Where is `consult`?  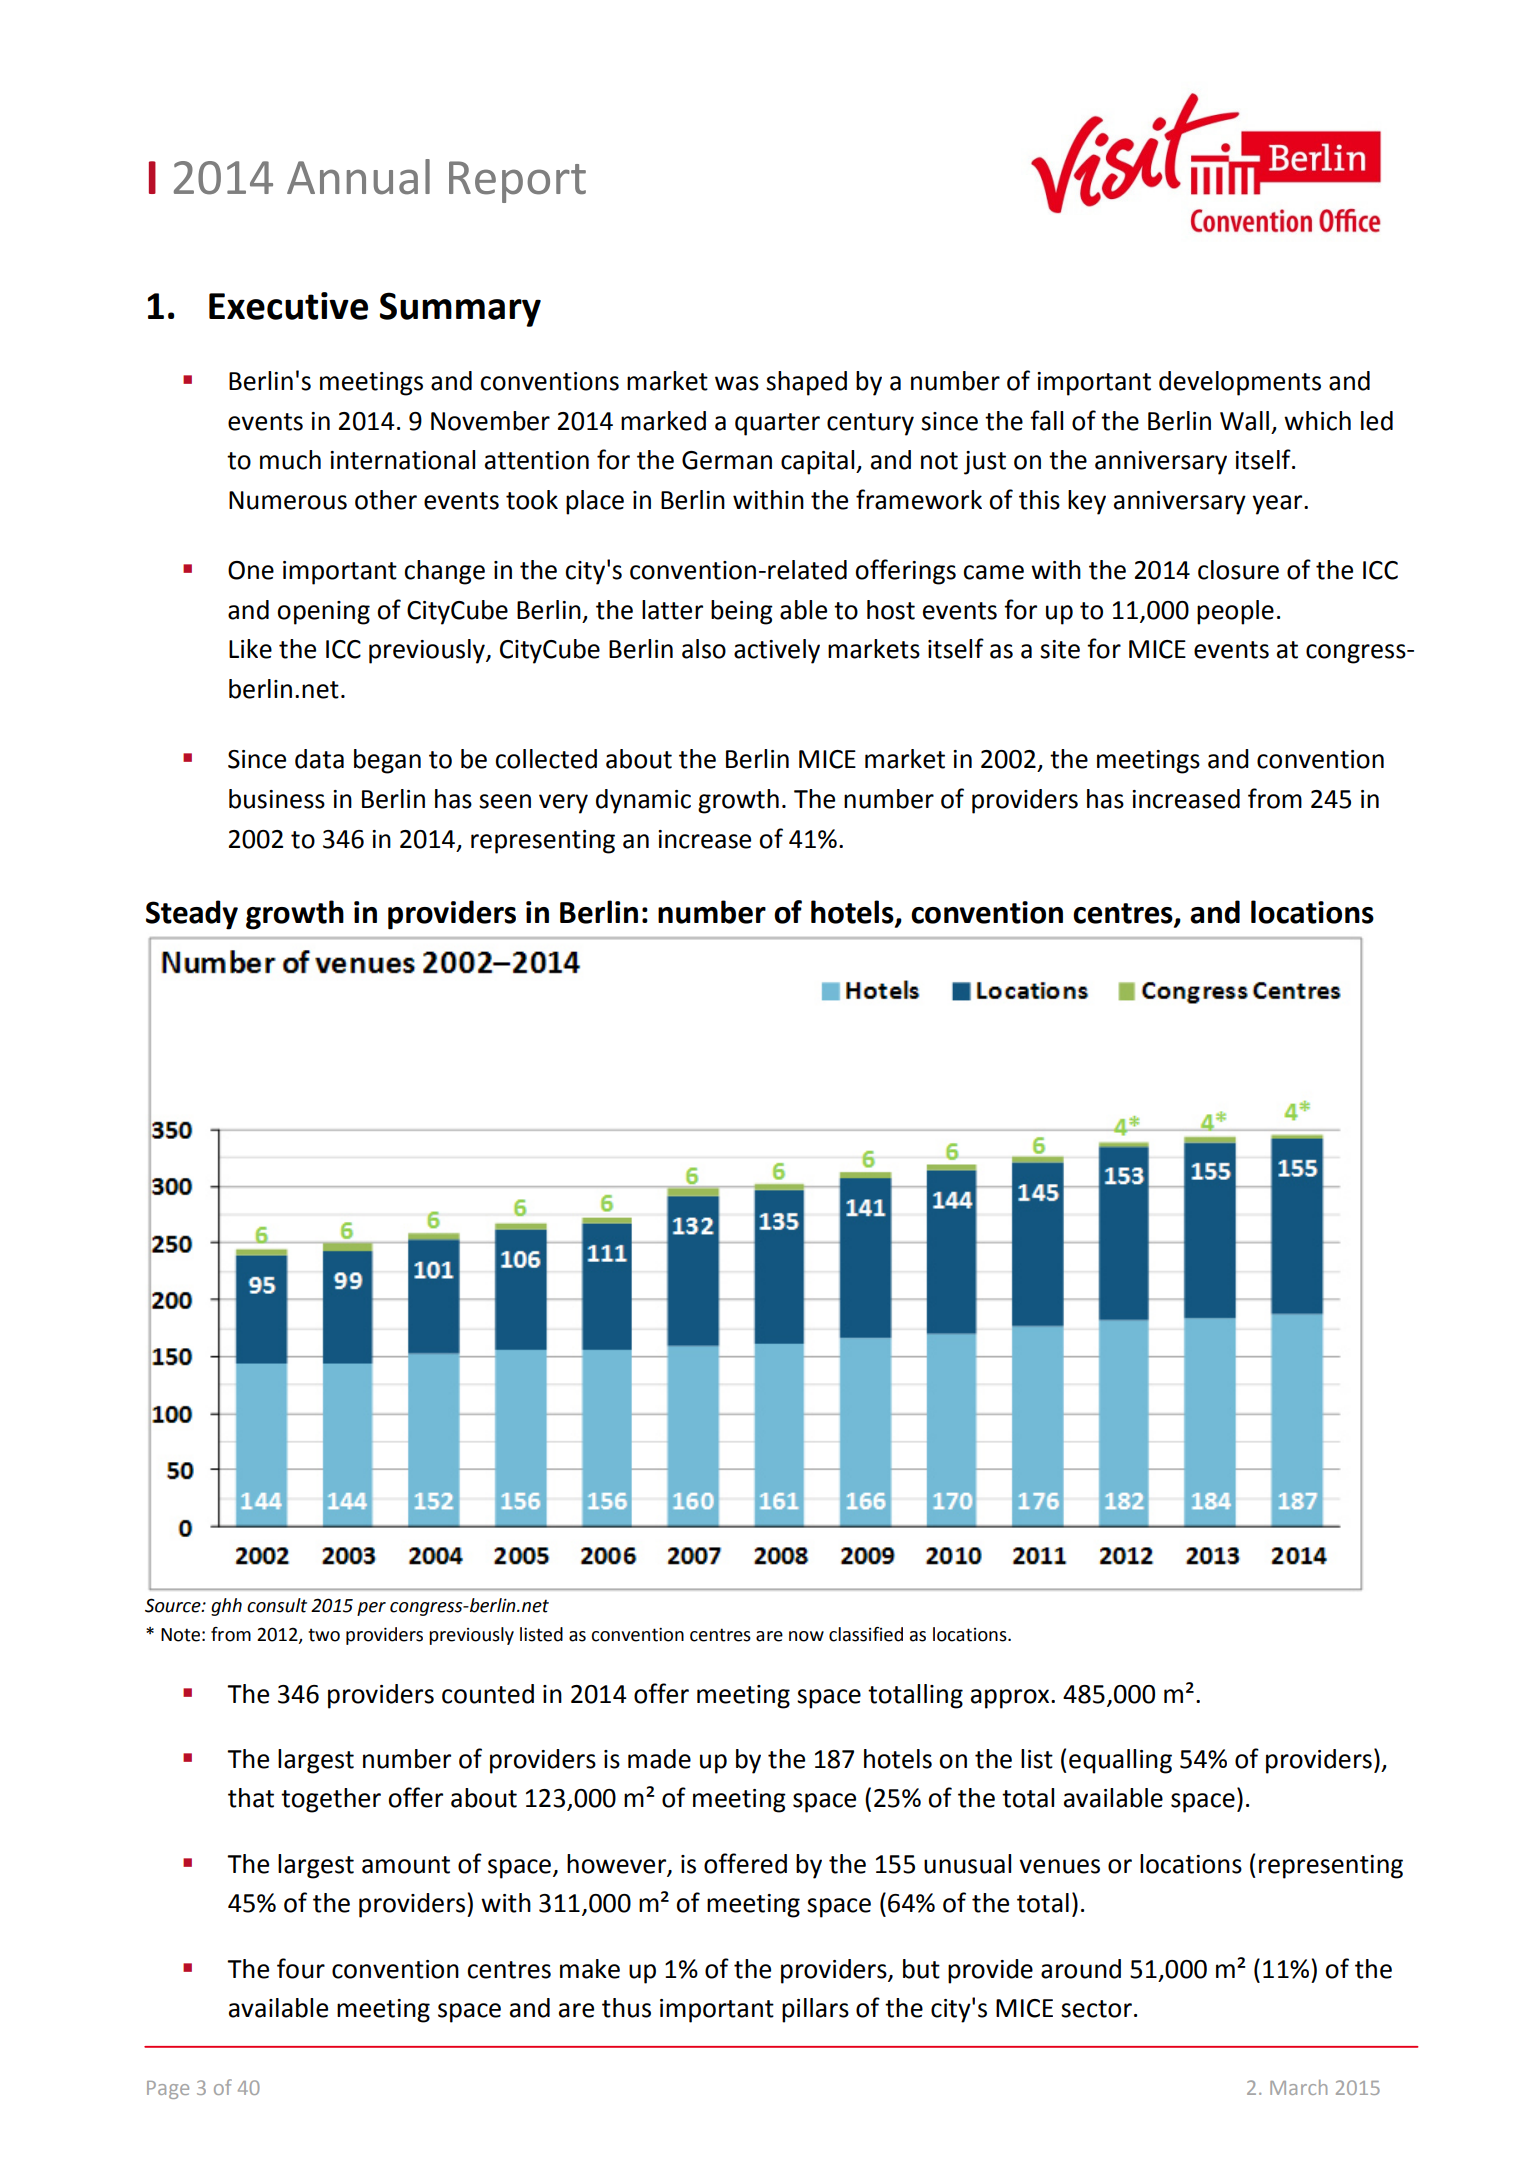 consult is located at coordinates (277, 1605).
